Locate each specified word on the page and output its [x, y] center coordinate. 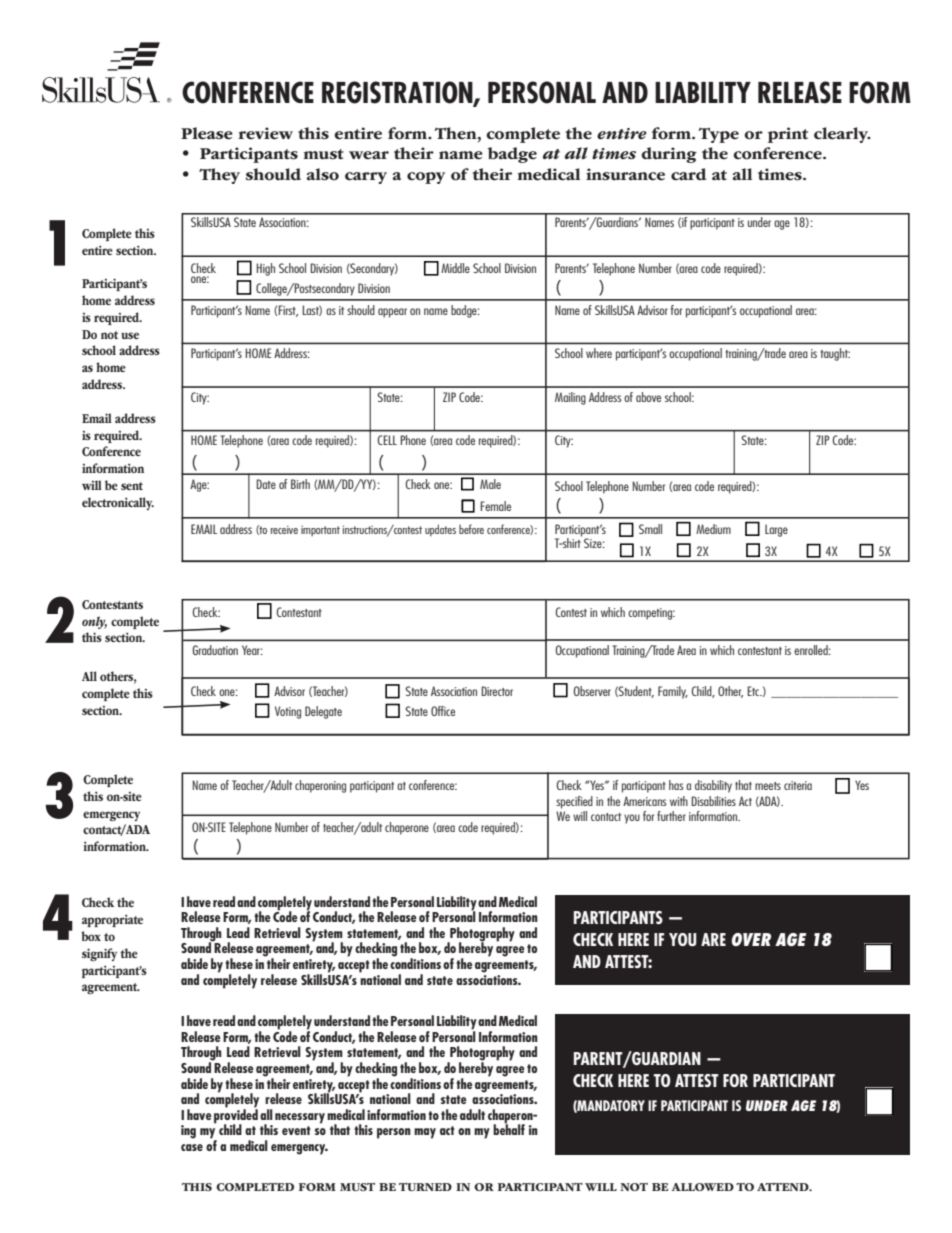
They [219, 176]
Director [497, 691]
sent [132, 486]
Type [719, 135]
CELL [387, 440]
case [192, 1147]
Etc [754, 691]
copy [426, 178]
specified [574, 802]
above [648, 397]
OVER [751, 939]
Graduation [215, 650]
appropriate [112, 920]
